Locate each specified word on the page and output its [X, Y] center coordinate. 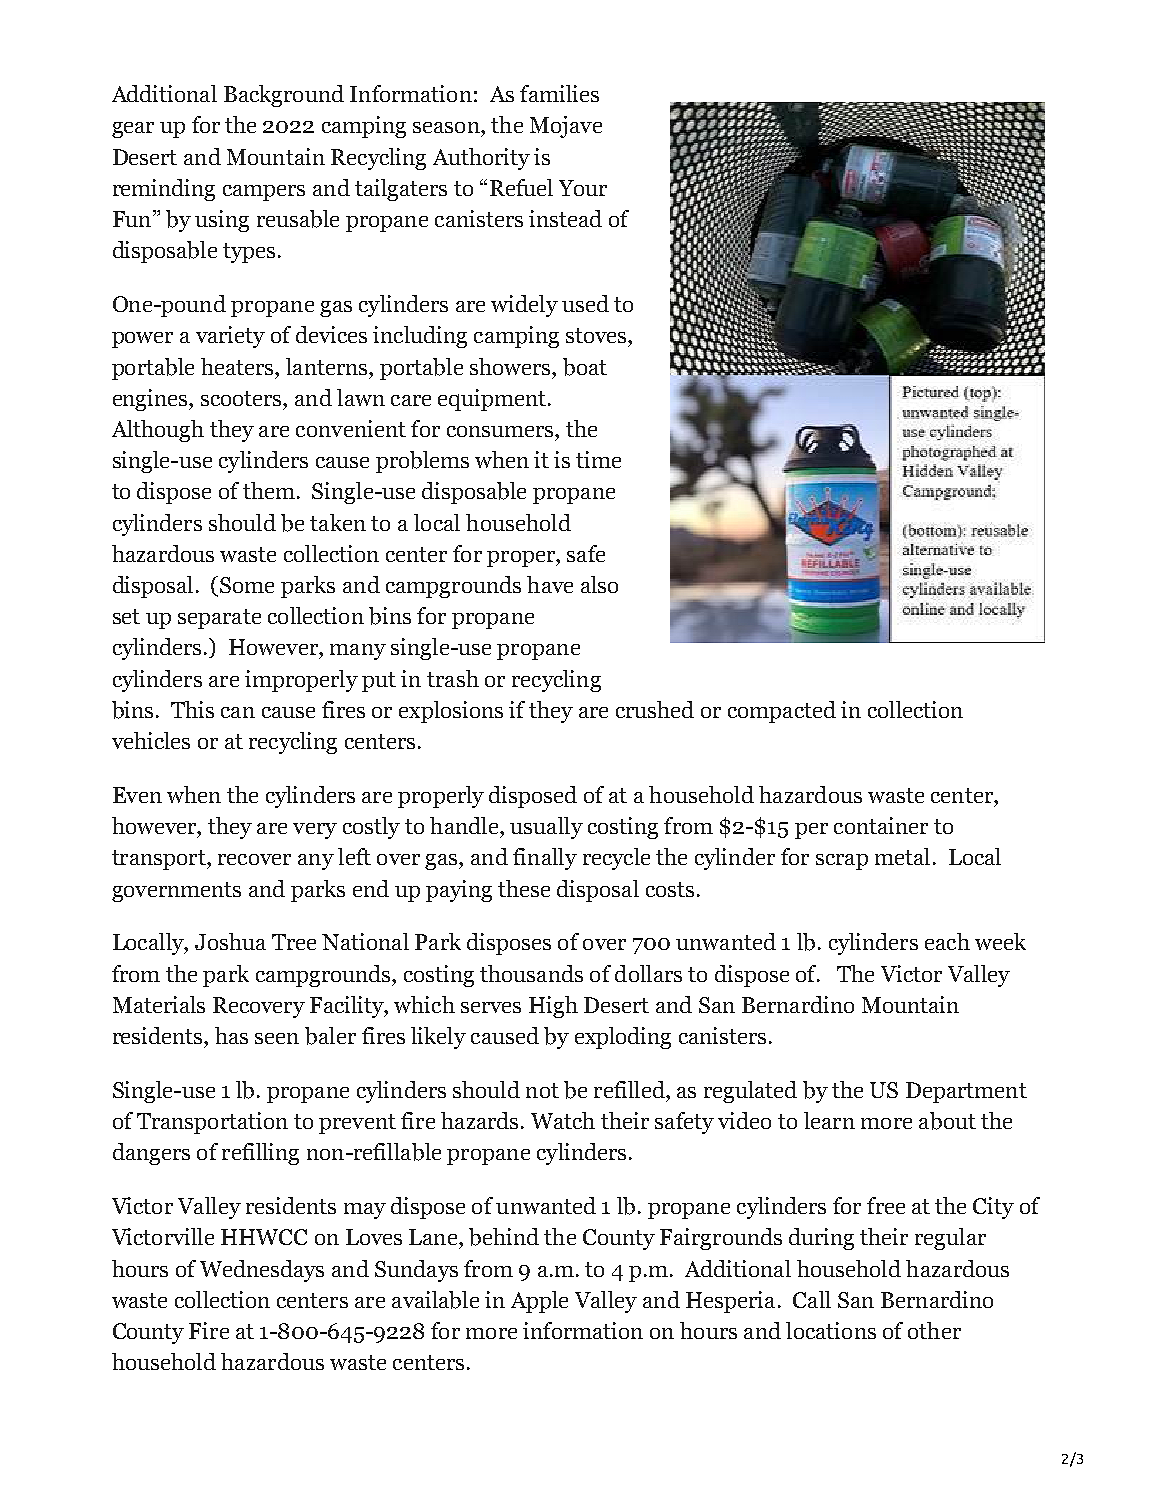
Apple [539, 1302]
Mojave [566, 127]
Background [284, 96]
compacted [782, 712]
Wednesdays [262, 1271]
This [192, 709]
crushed [655, 709]
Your [583, 188]
